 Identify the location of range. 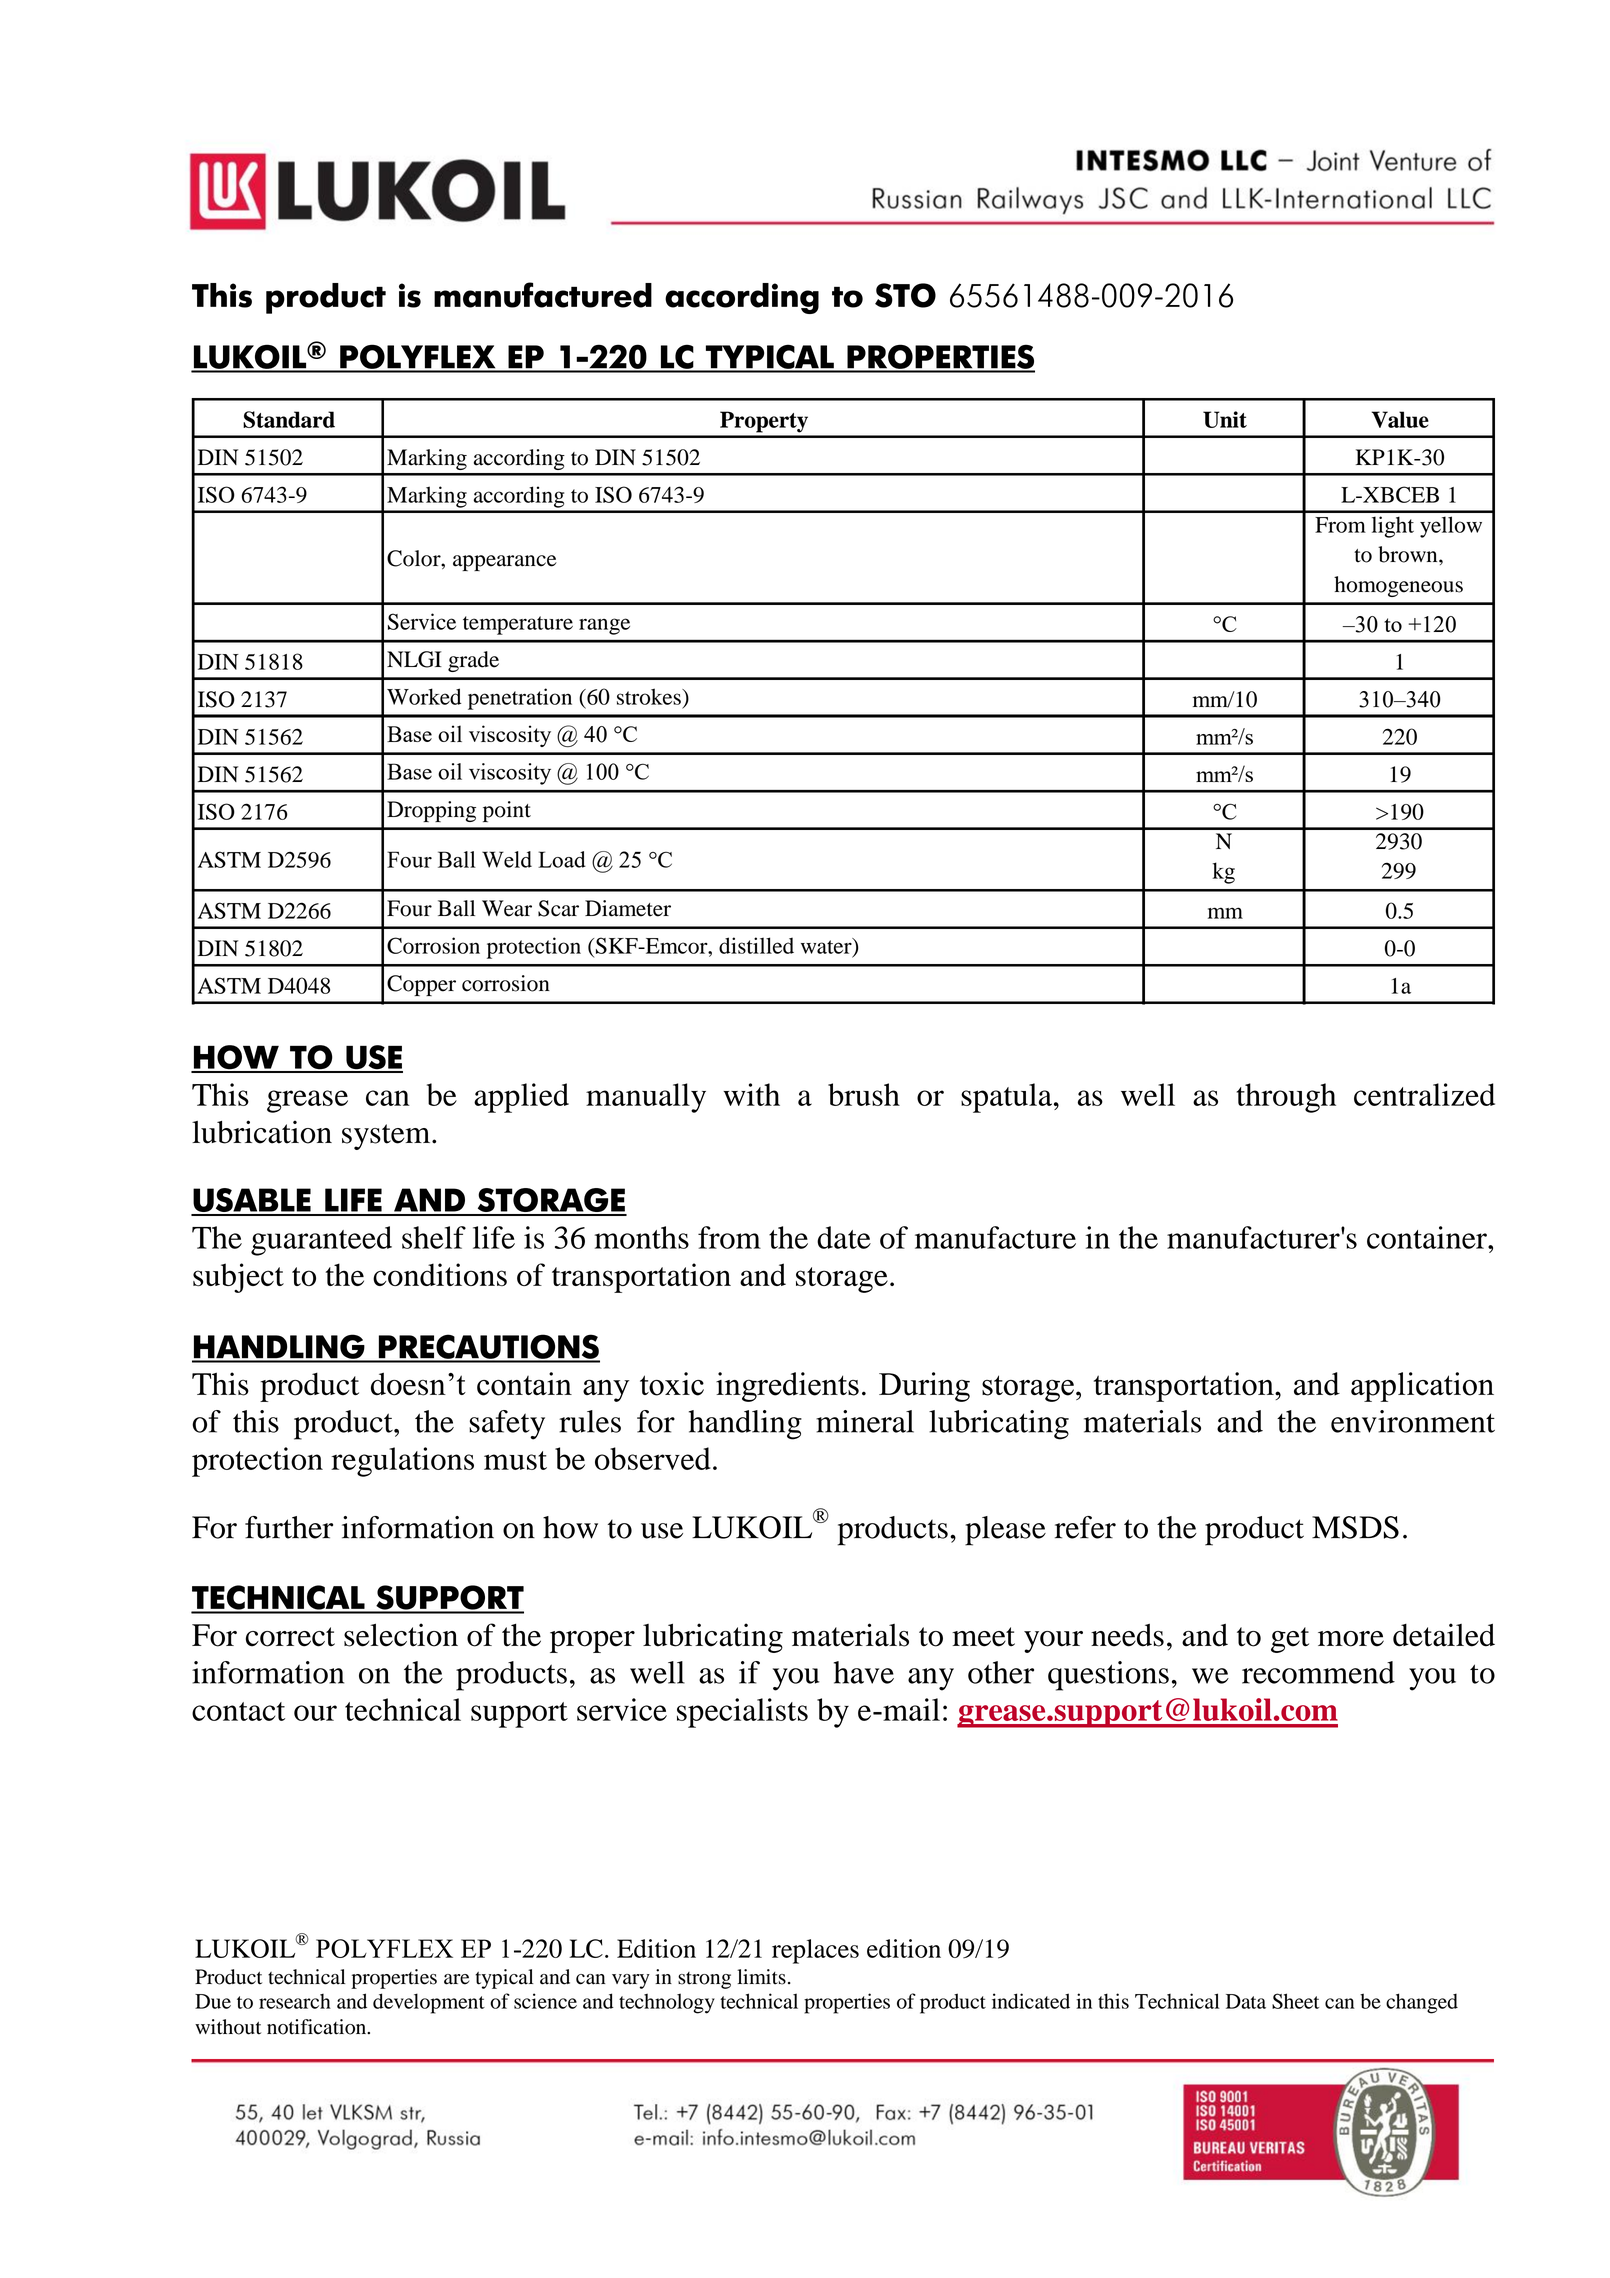
(604, 626).
